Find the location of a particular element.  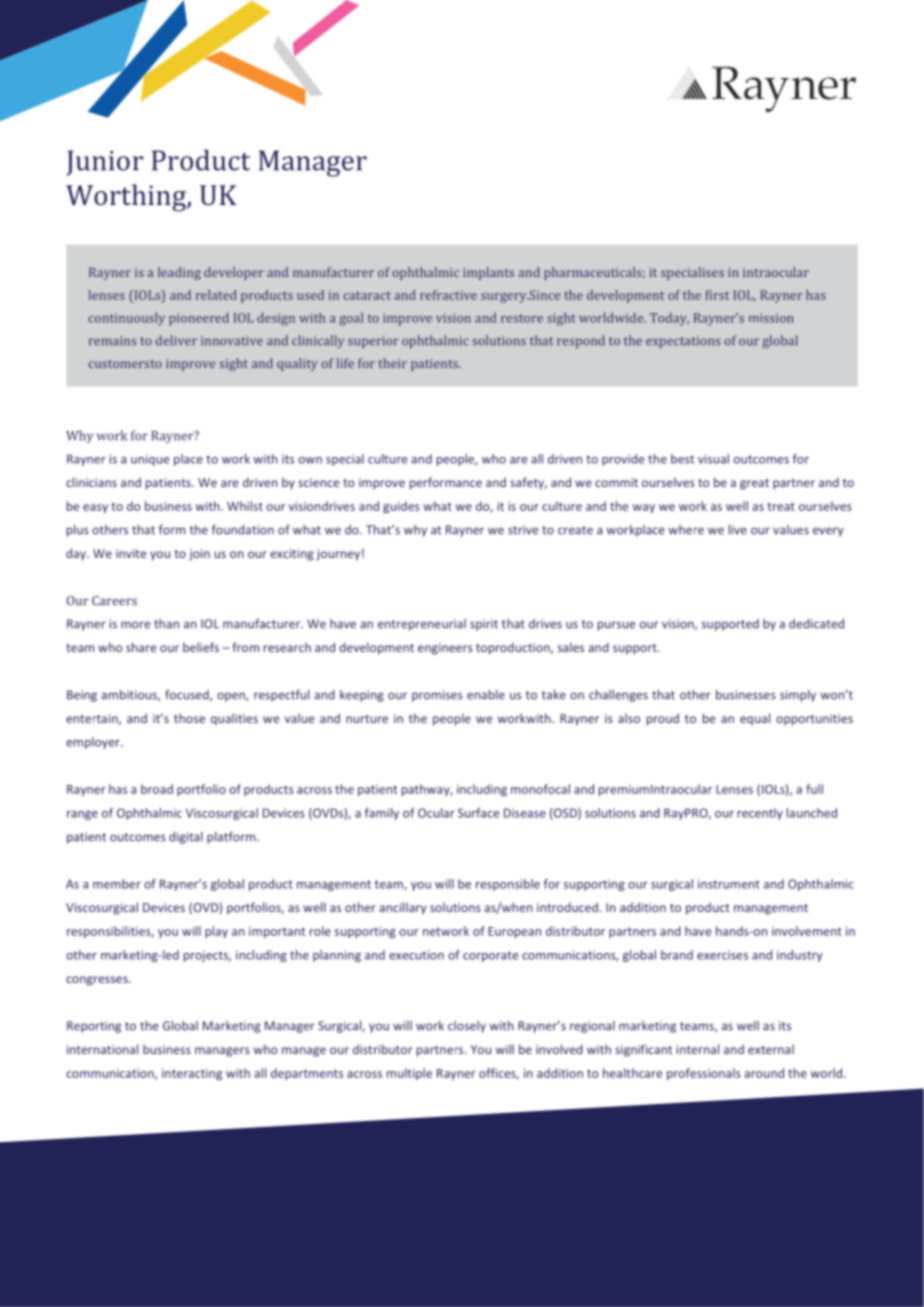

multiple is located at coordinates (409, 1074).
